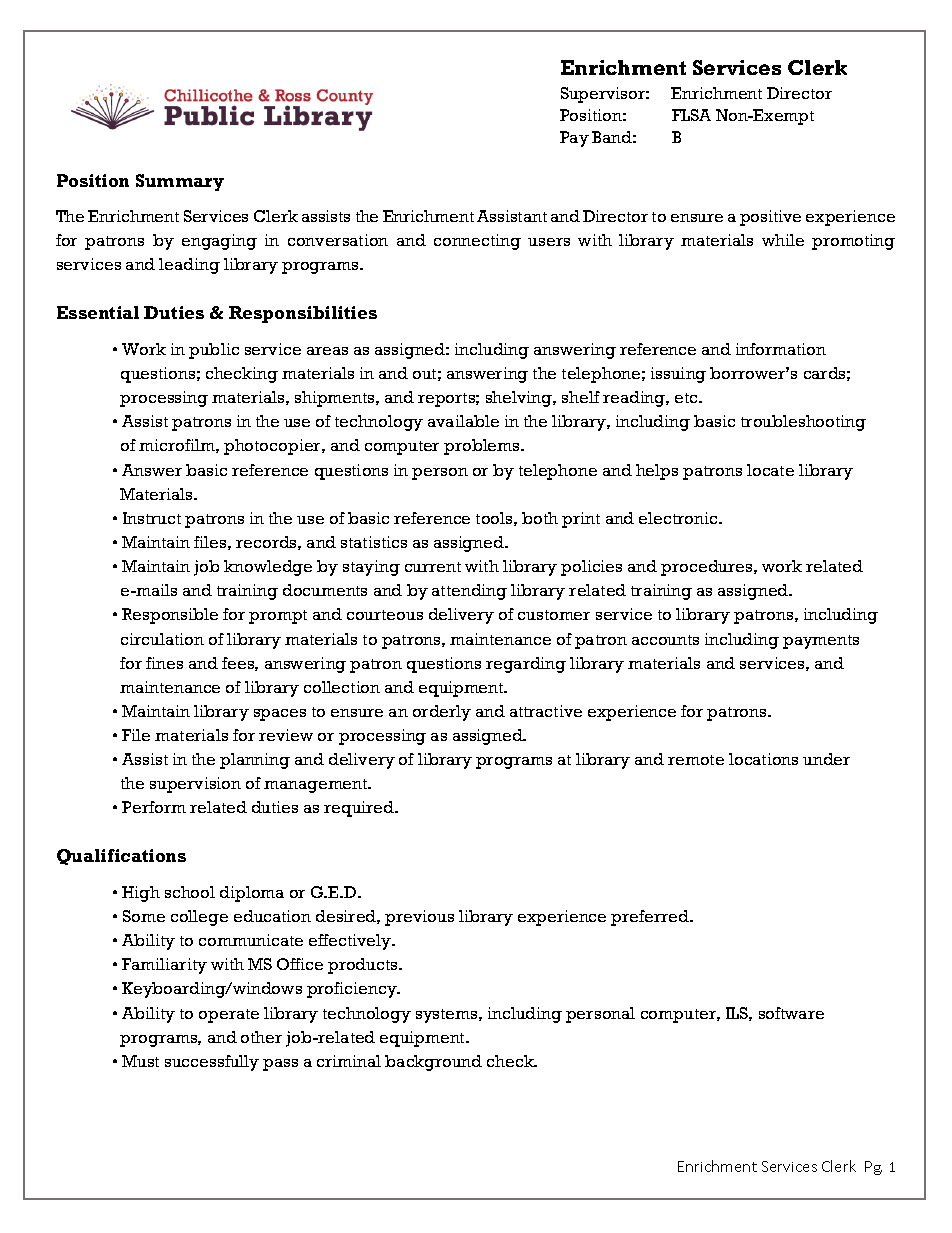 Image resolution: width=952 pixels, height=1233 pixels. What do you see at coordinates (549, 242) in the image?
I see `users` at bounding box center [549, 242].
